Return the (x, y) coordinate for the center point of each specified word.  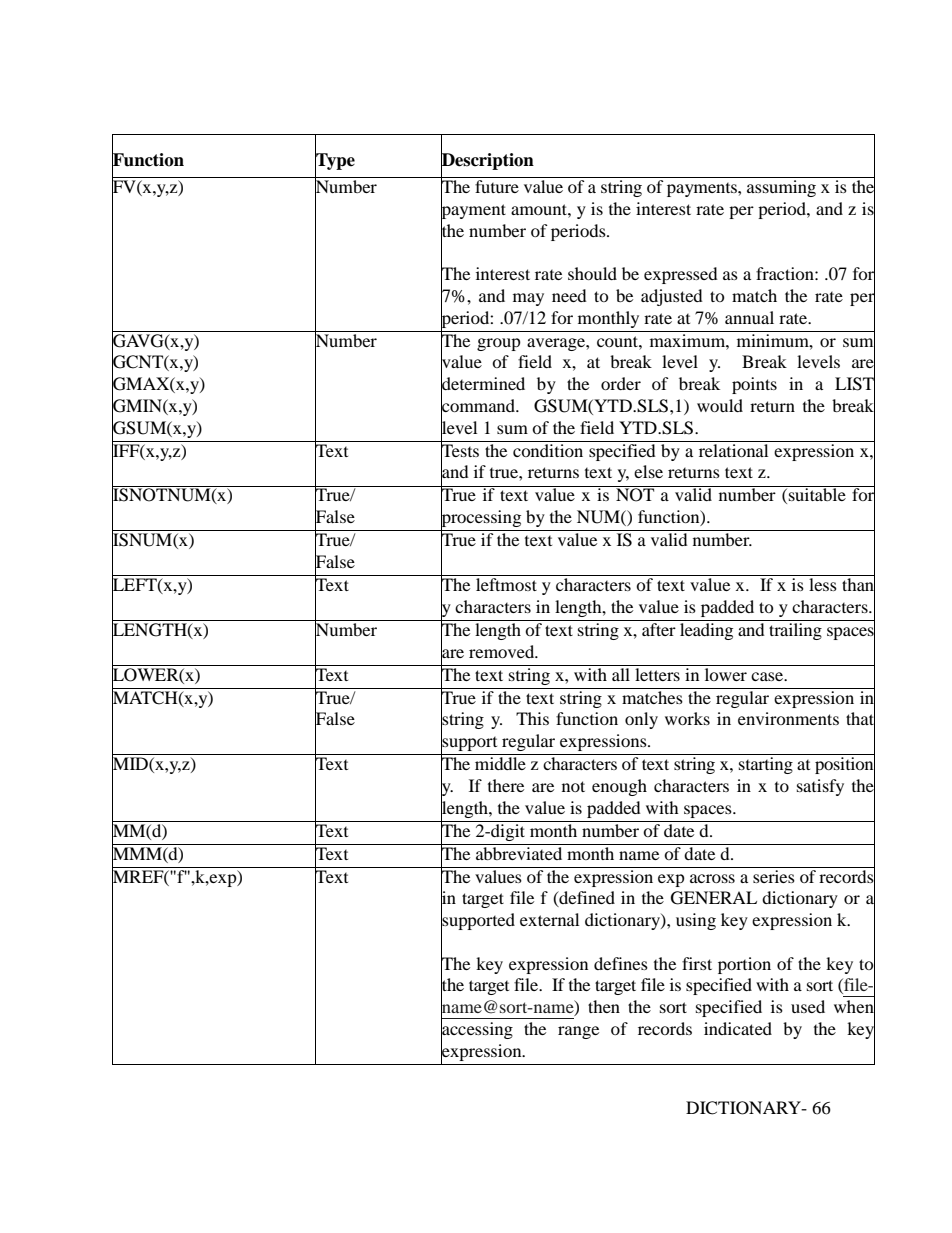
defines (621, 963)
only (641, 720)
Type (335, 161)
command (479, 406)
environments (788, 718)
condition (548, 450)
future (497, 186)
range (578, 1032)
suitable (817, 493)
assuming (781, 188)
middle (500, 763)
